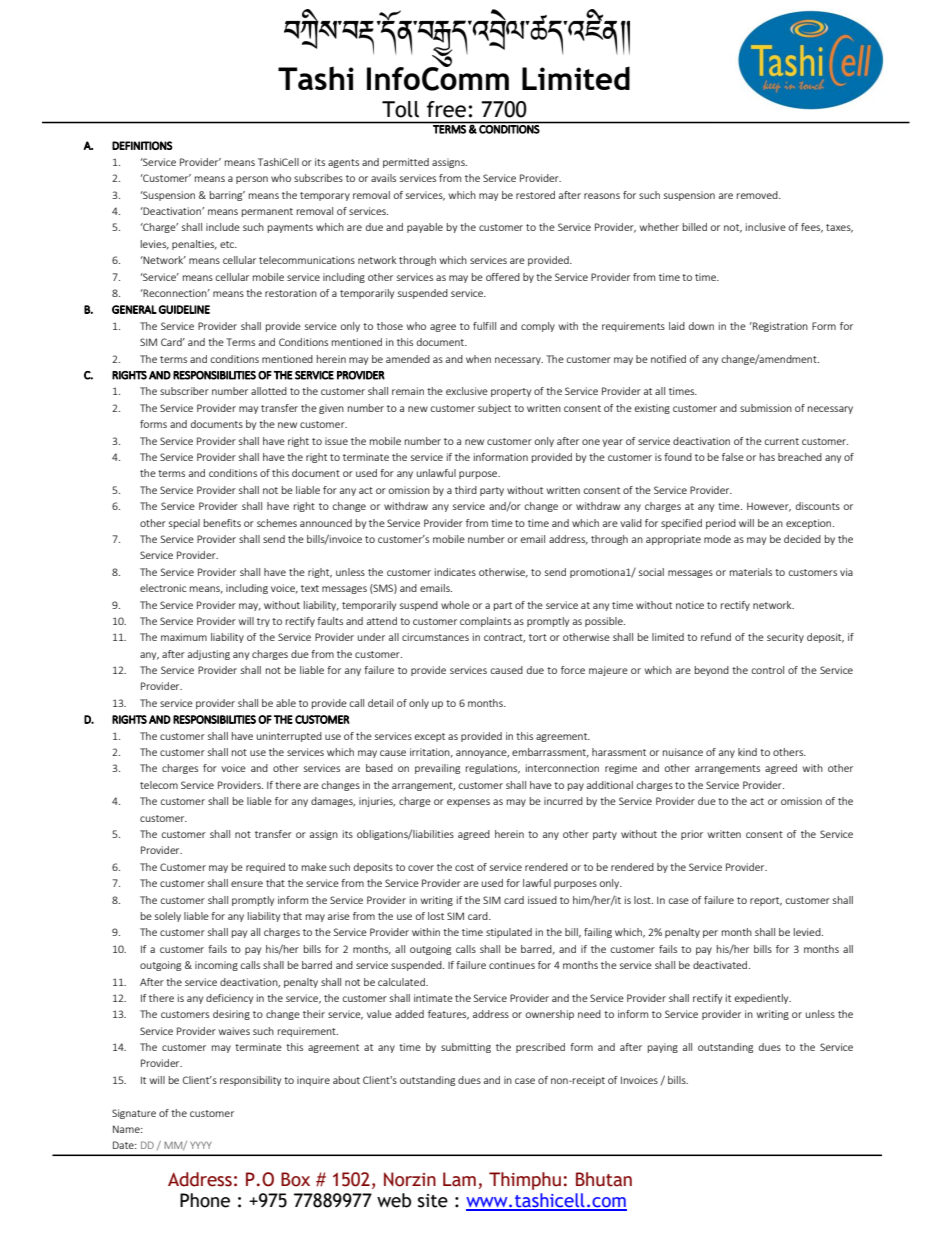 This image has height=1233, width=952. I want to click on regulations, so click(493, 769).
